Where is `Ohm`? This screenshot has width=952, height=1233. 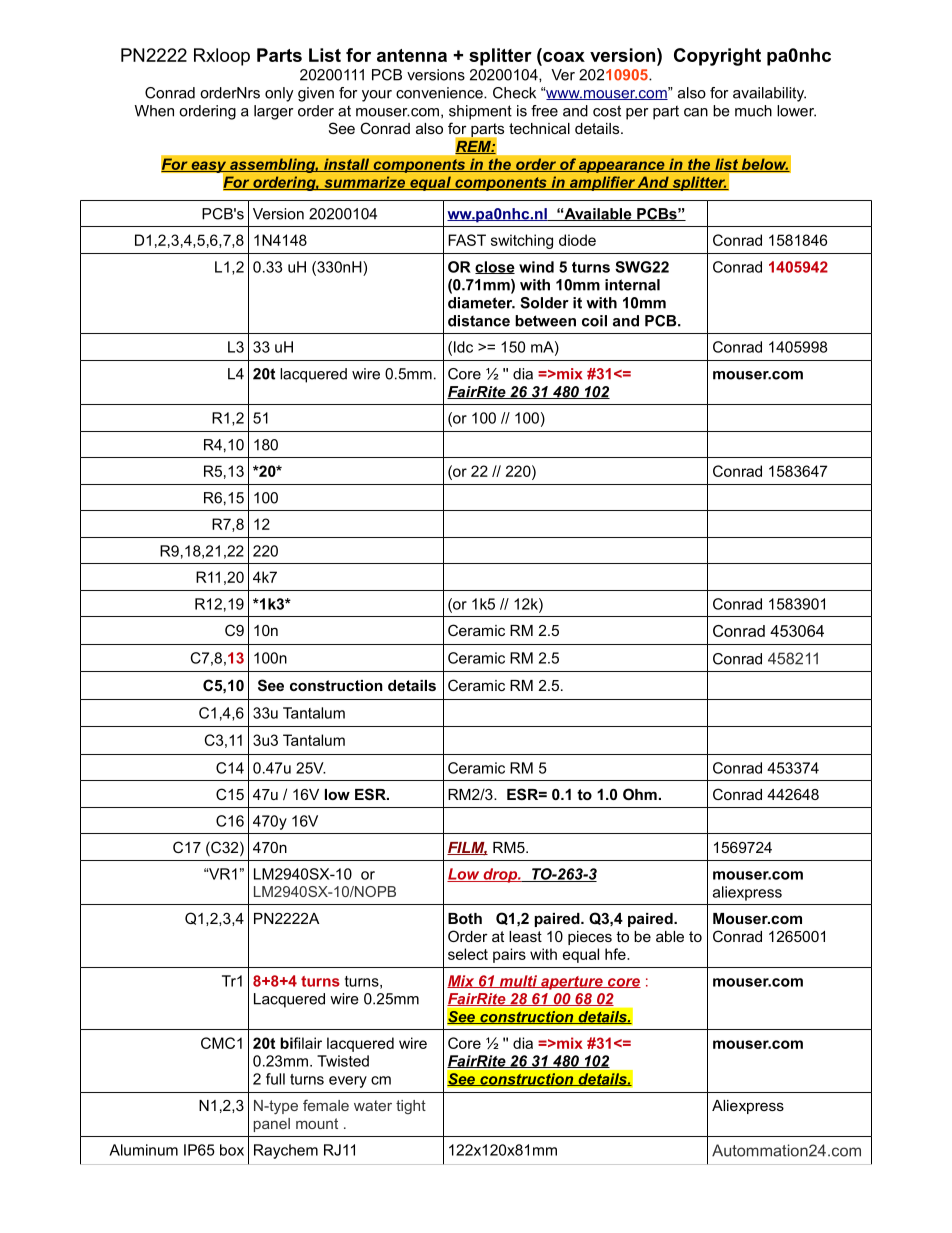 Ohm is located at coordinates (640, 794).
